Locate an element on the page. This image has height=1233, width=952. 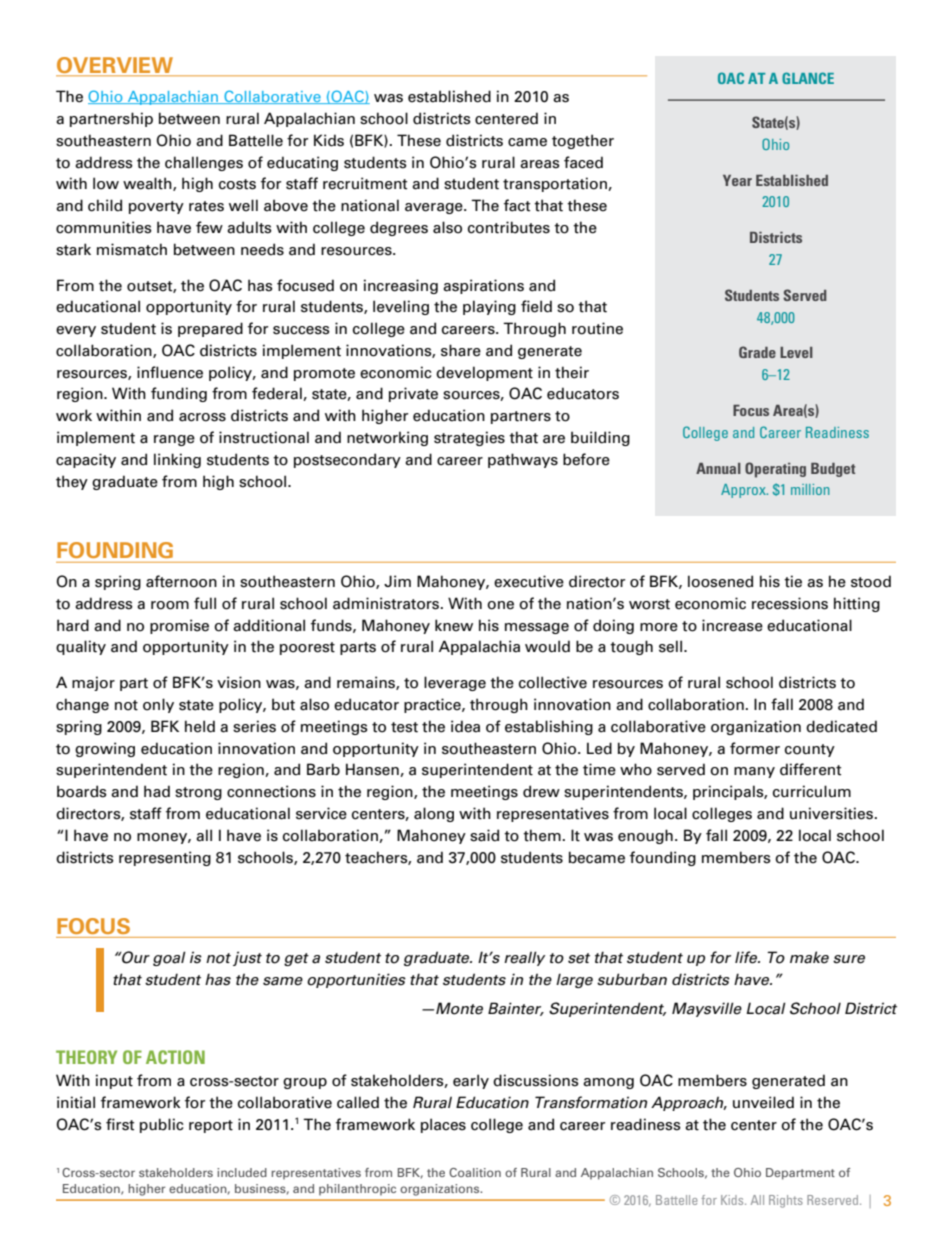
OVERVIEW is located at coordinates (116, 66).
